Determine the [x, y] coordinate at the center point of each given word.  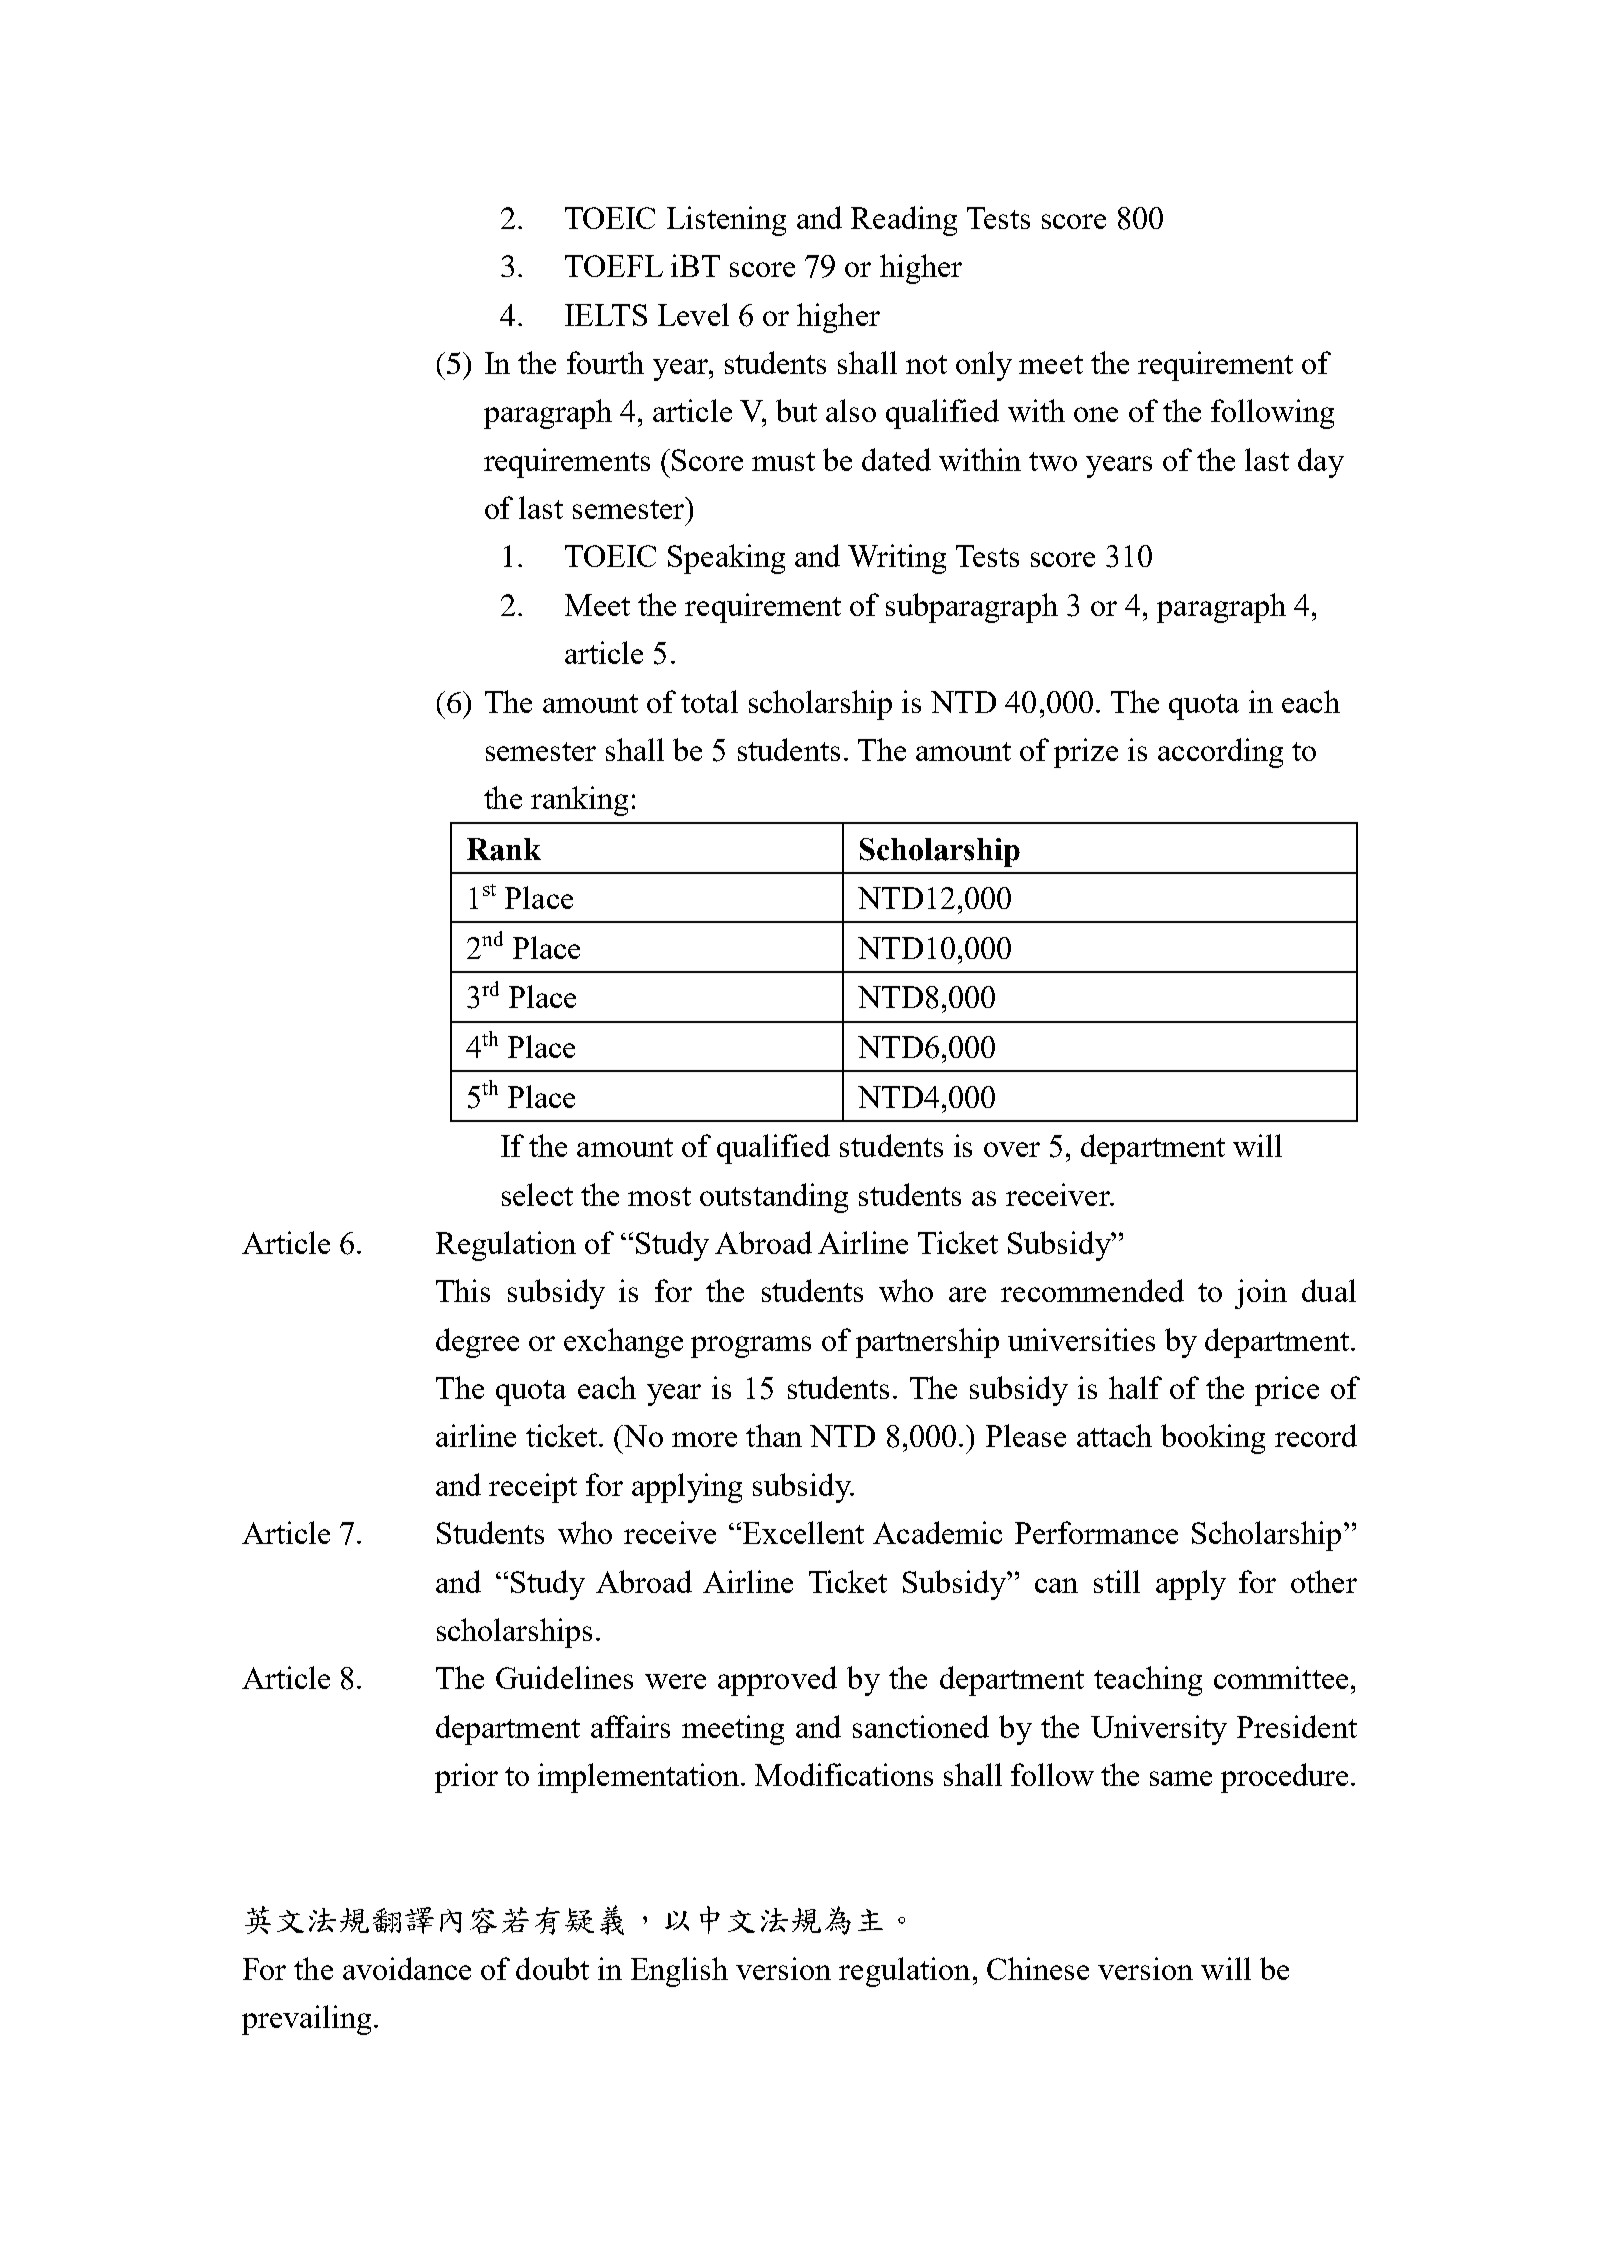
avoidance [407, 1968]
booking [1213, 1439]
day [1321, 463]
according [1220, 753]
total [709, 701]
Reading [904, 221]
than [774, 1435]
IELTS [606, 315]
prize [1086, 753]
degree [477, 1343]
